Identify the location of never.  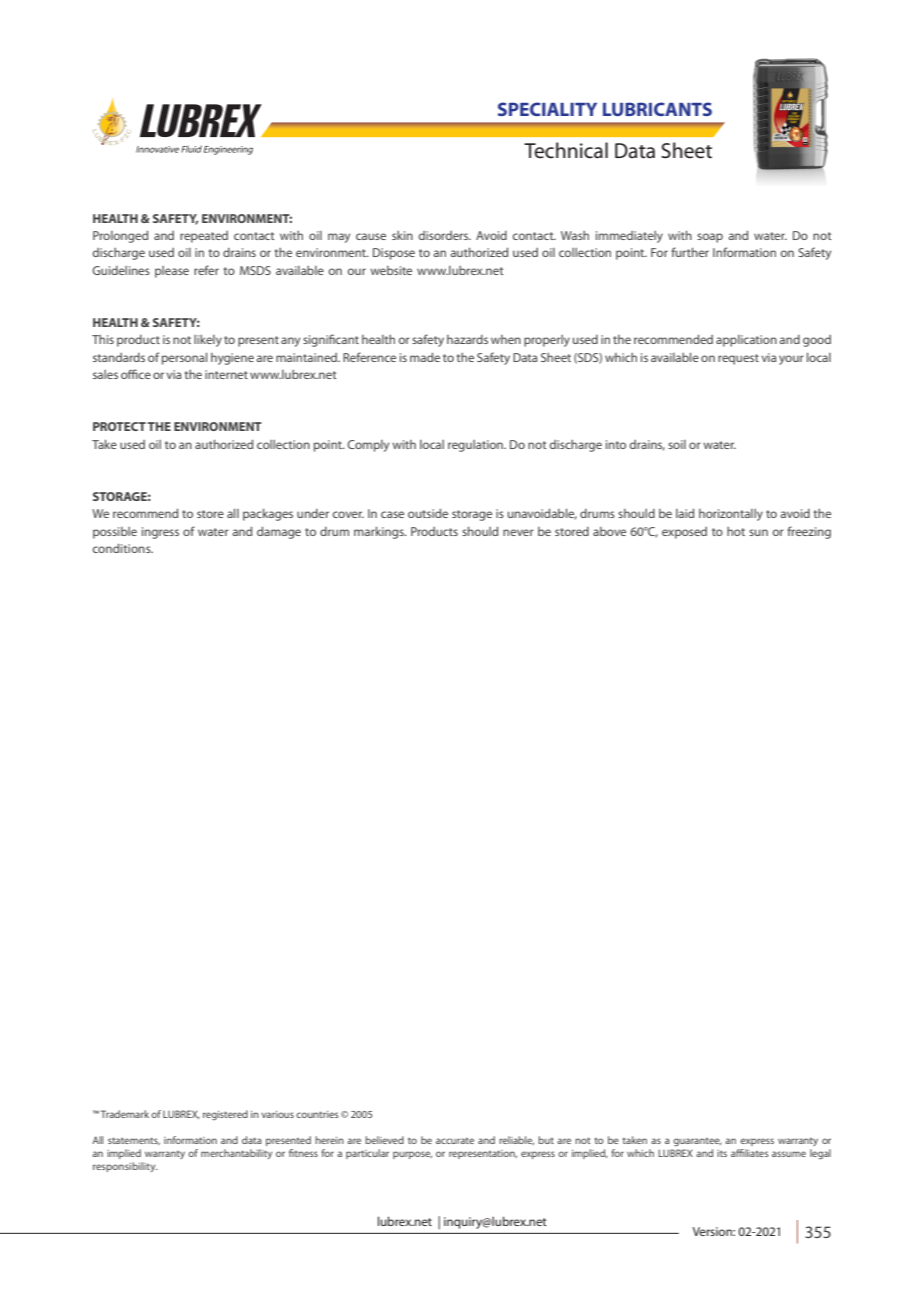
(518, 532).
